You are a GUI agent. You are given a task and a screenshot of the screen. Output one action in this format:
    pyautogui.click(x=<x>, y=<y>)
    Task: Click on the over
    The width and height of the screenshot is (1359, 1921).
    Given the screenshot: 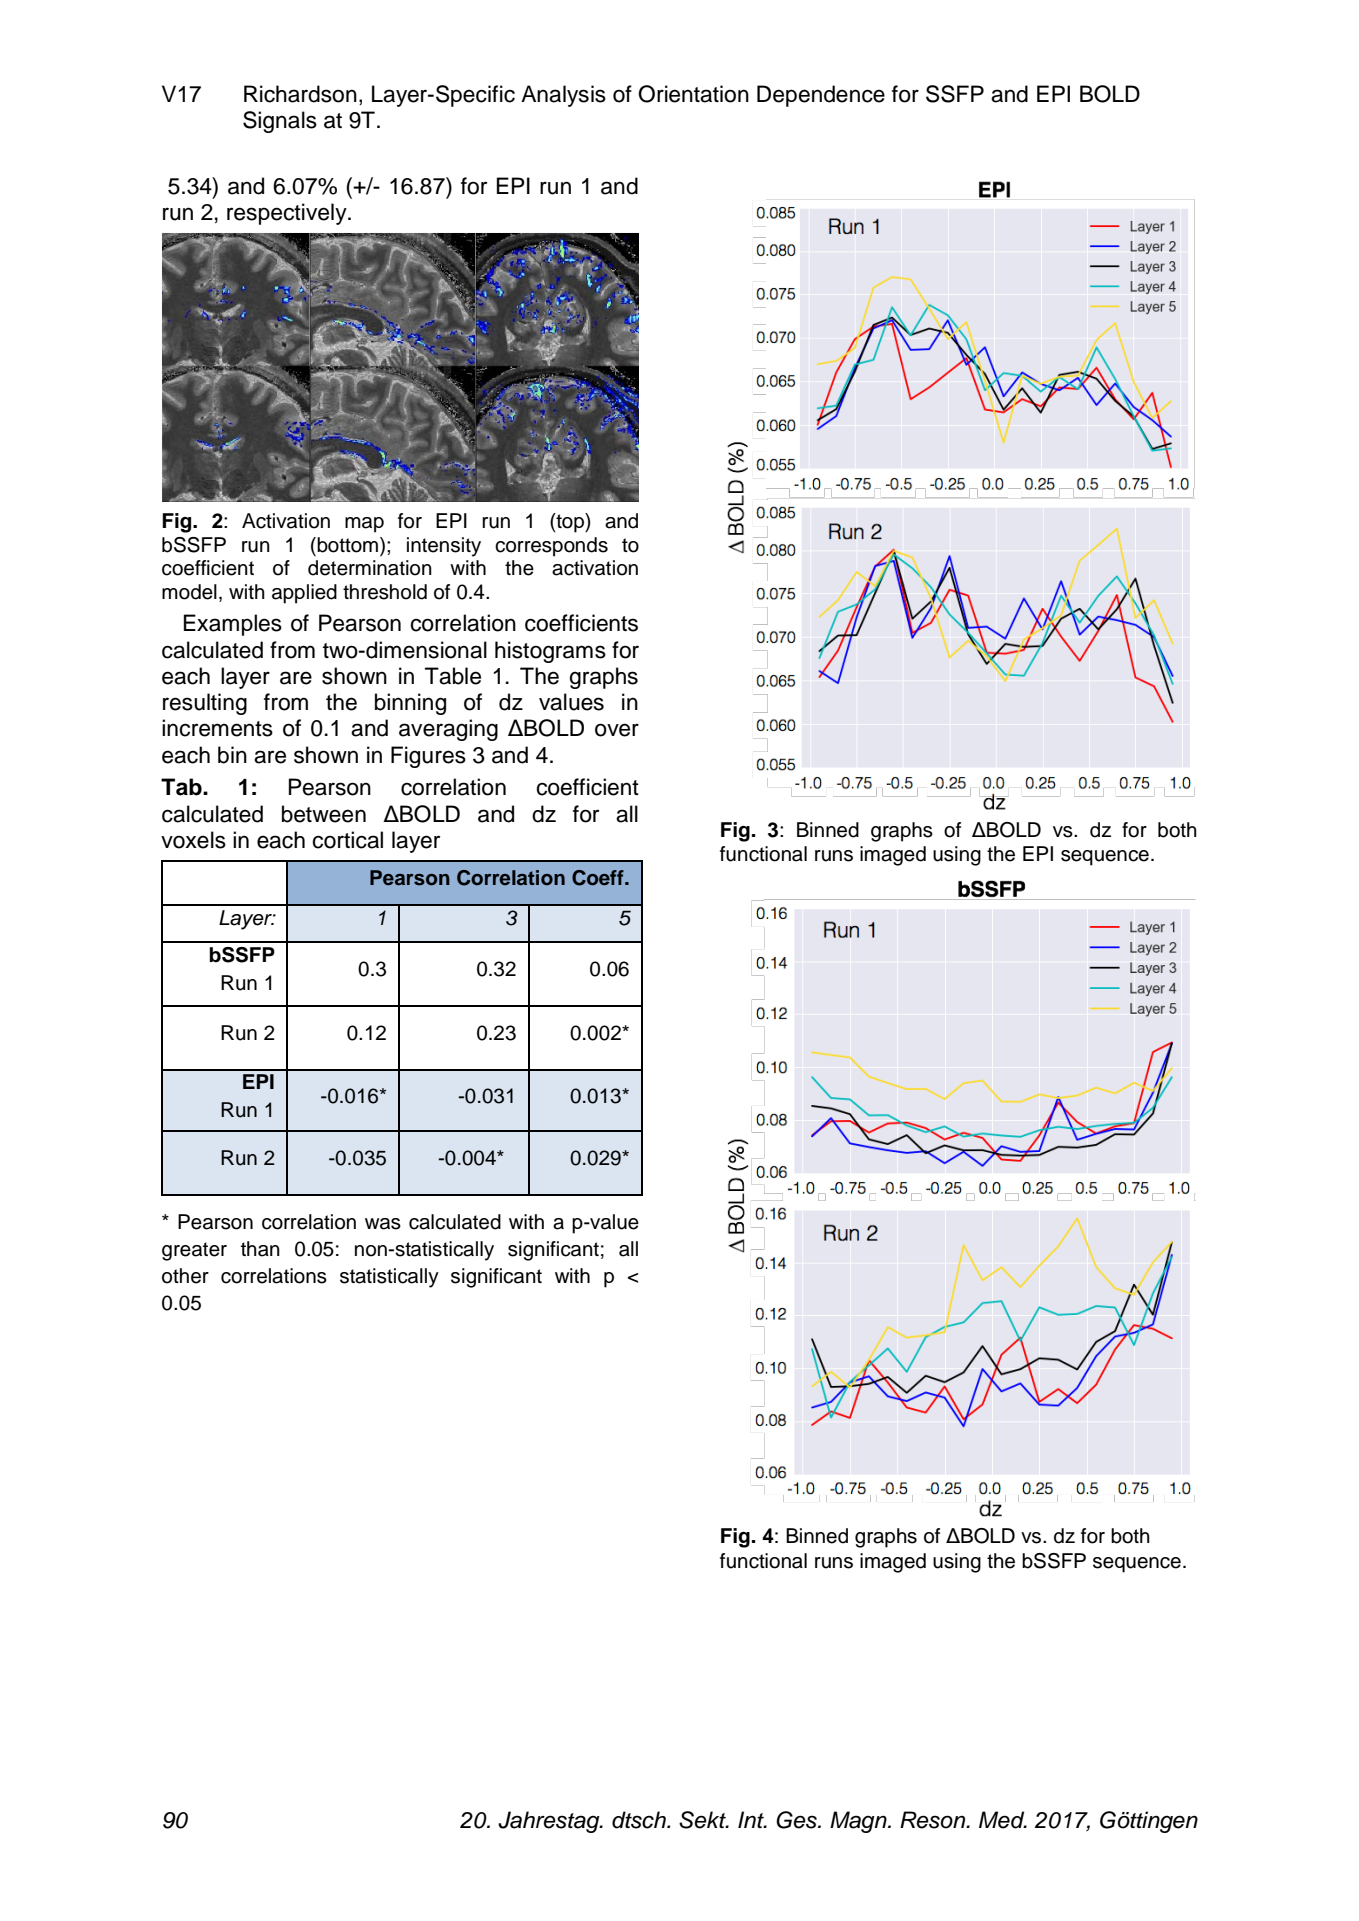 What is the action you would take?
    pyautogui.click(x=617, y=730)
